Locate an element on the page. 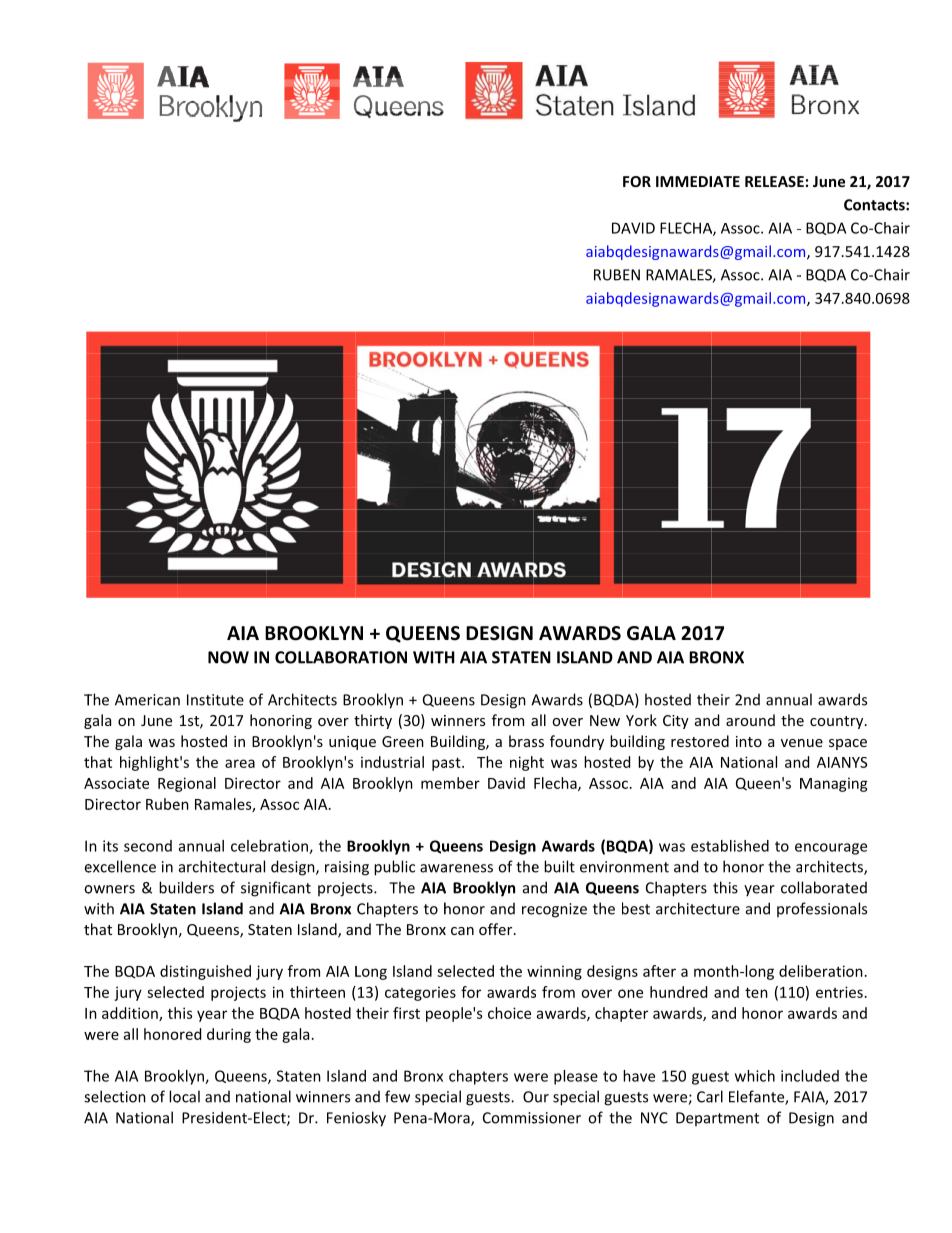 Image resolution: width=952 pixels, height=1233 pixels. which is located at coordinates (755, 1076).
